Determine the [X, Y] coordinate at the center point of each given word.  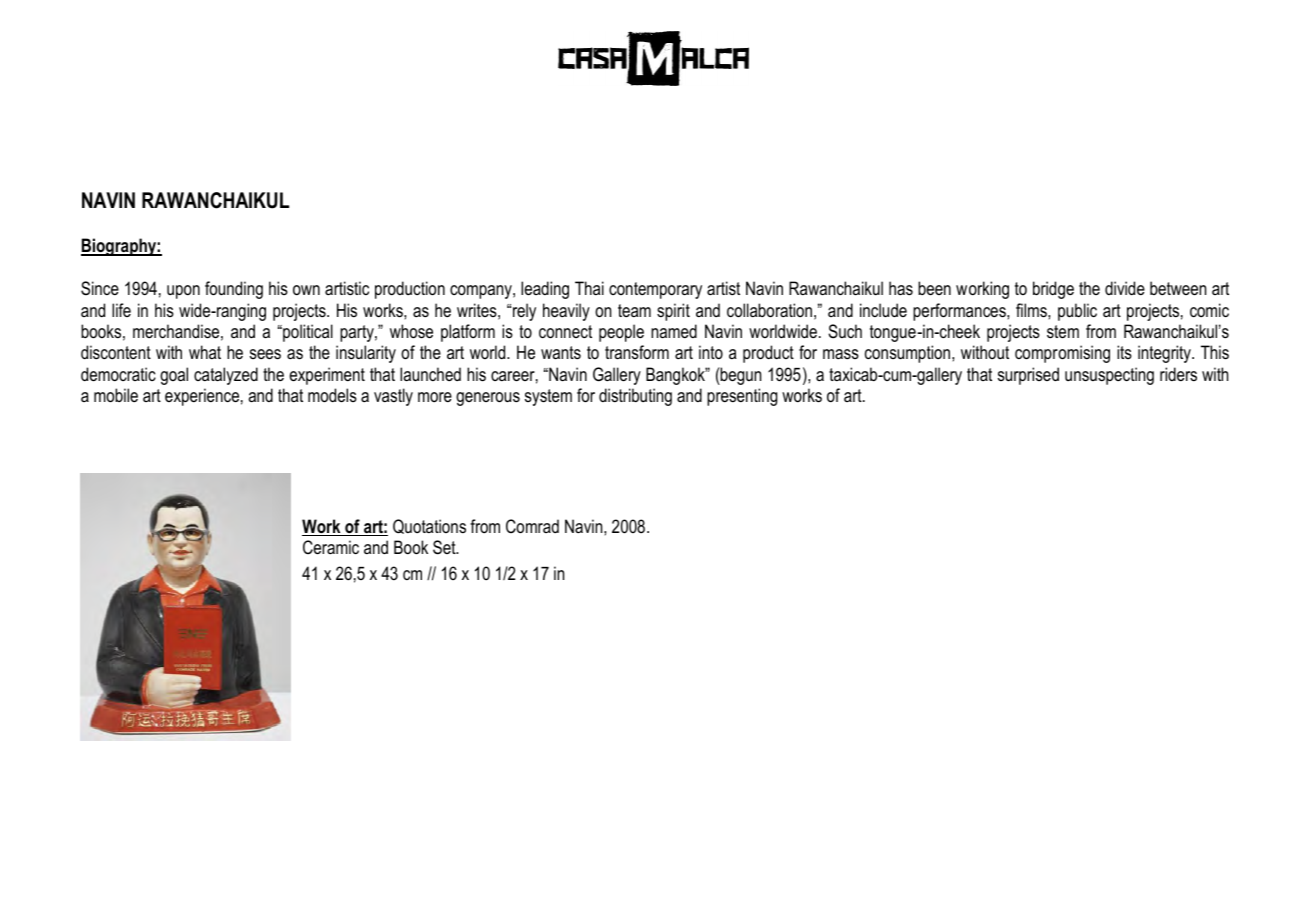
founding [234, 290]
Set [445, 547]
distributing [635, 397]
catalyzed [226, 376]
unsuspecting [1109, 376]
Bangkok [676, 376]
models [332, 395]
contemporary [655, 290]
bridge [1053, 290]
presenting [742, 397]
